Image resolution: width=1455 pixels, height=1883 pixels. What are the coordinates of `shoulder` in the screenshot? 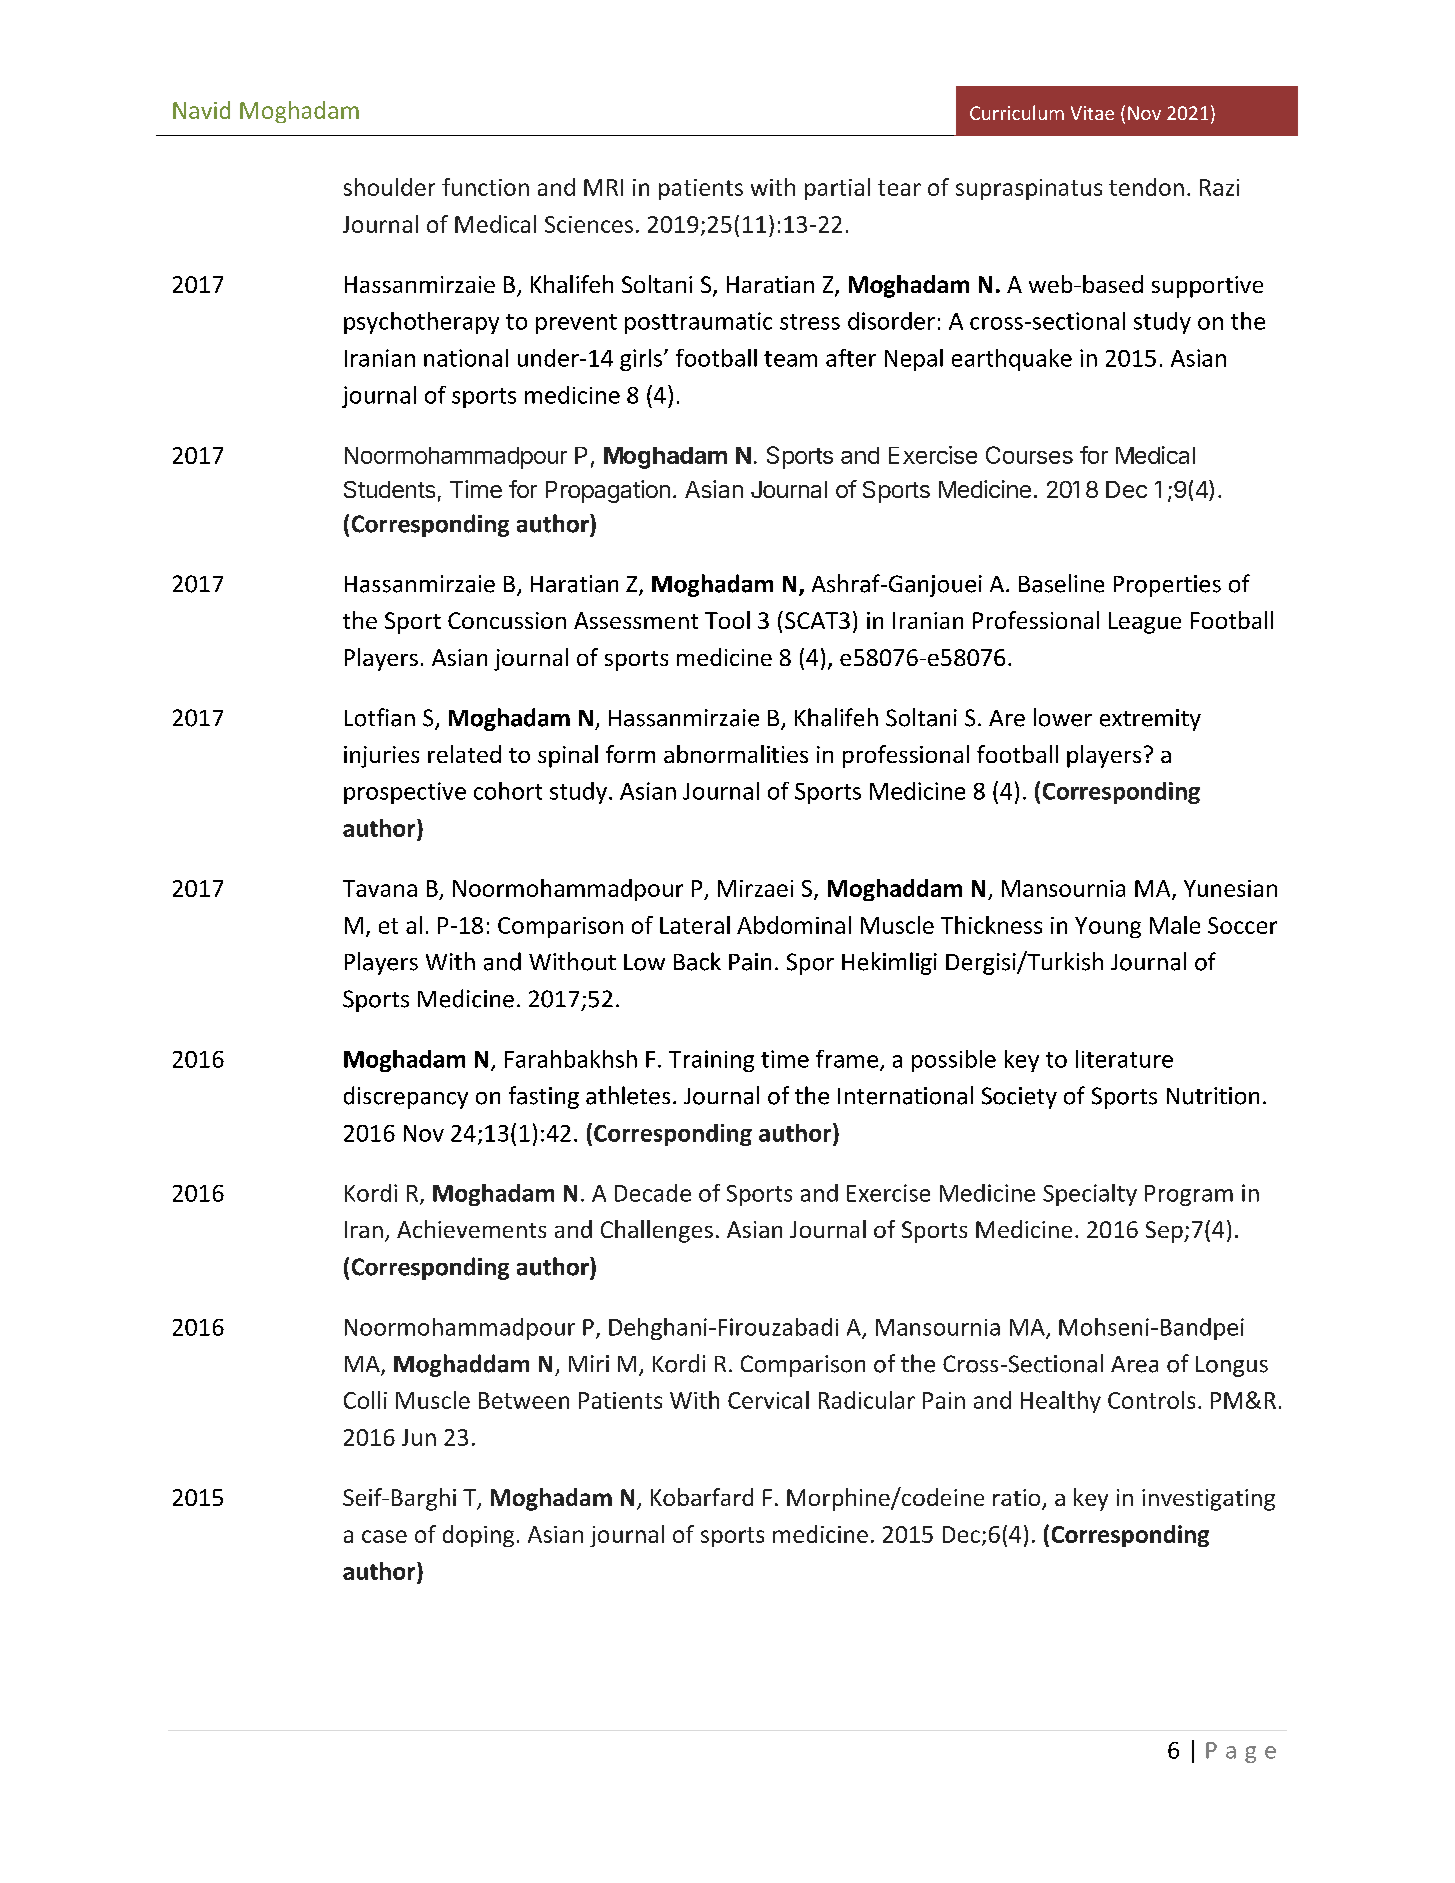 It's located at (389, 187).
